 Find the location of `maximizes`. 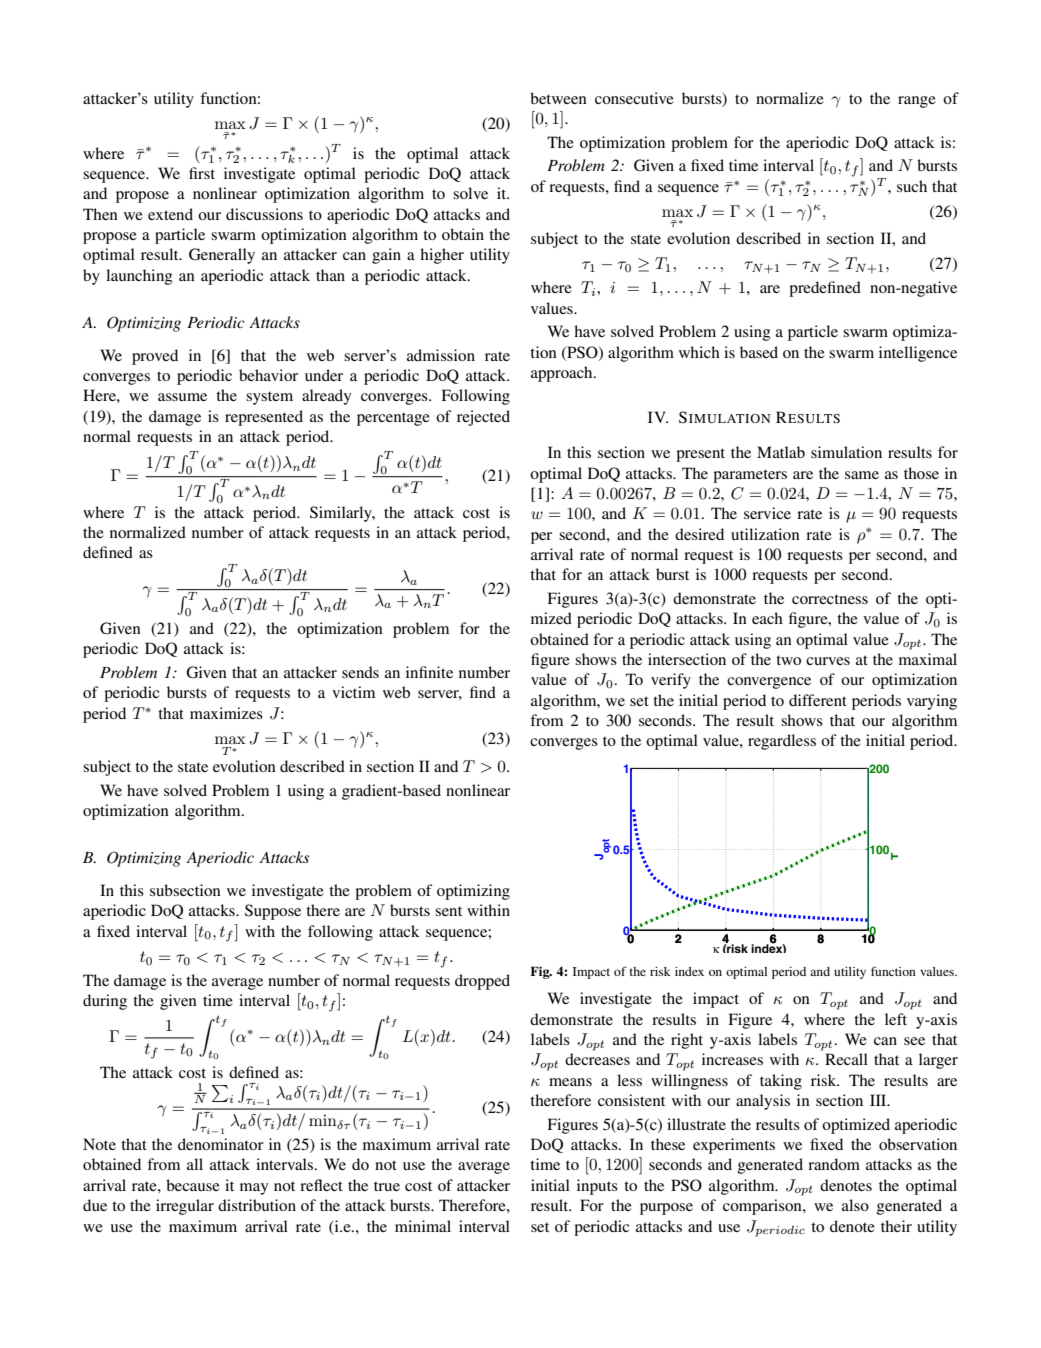

maximizes is located at coordinates (226, 713).
